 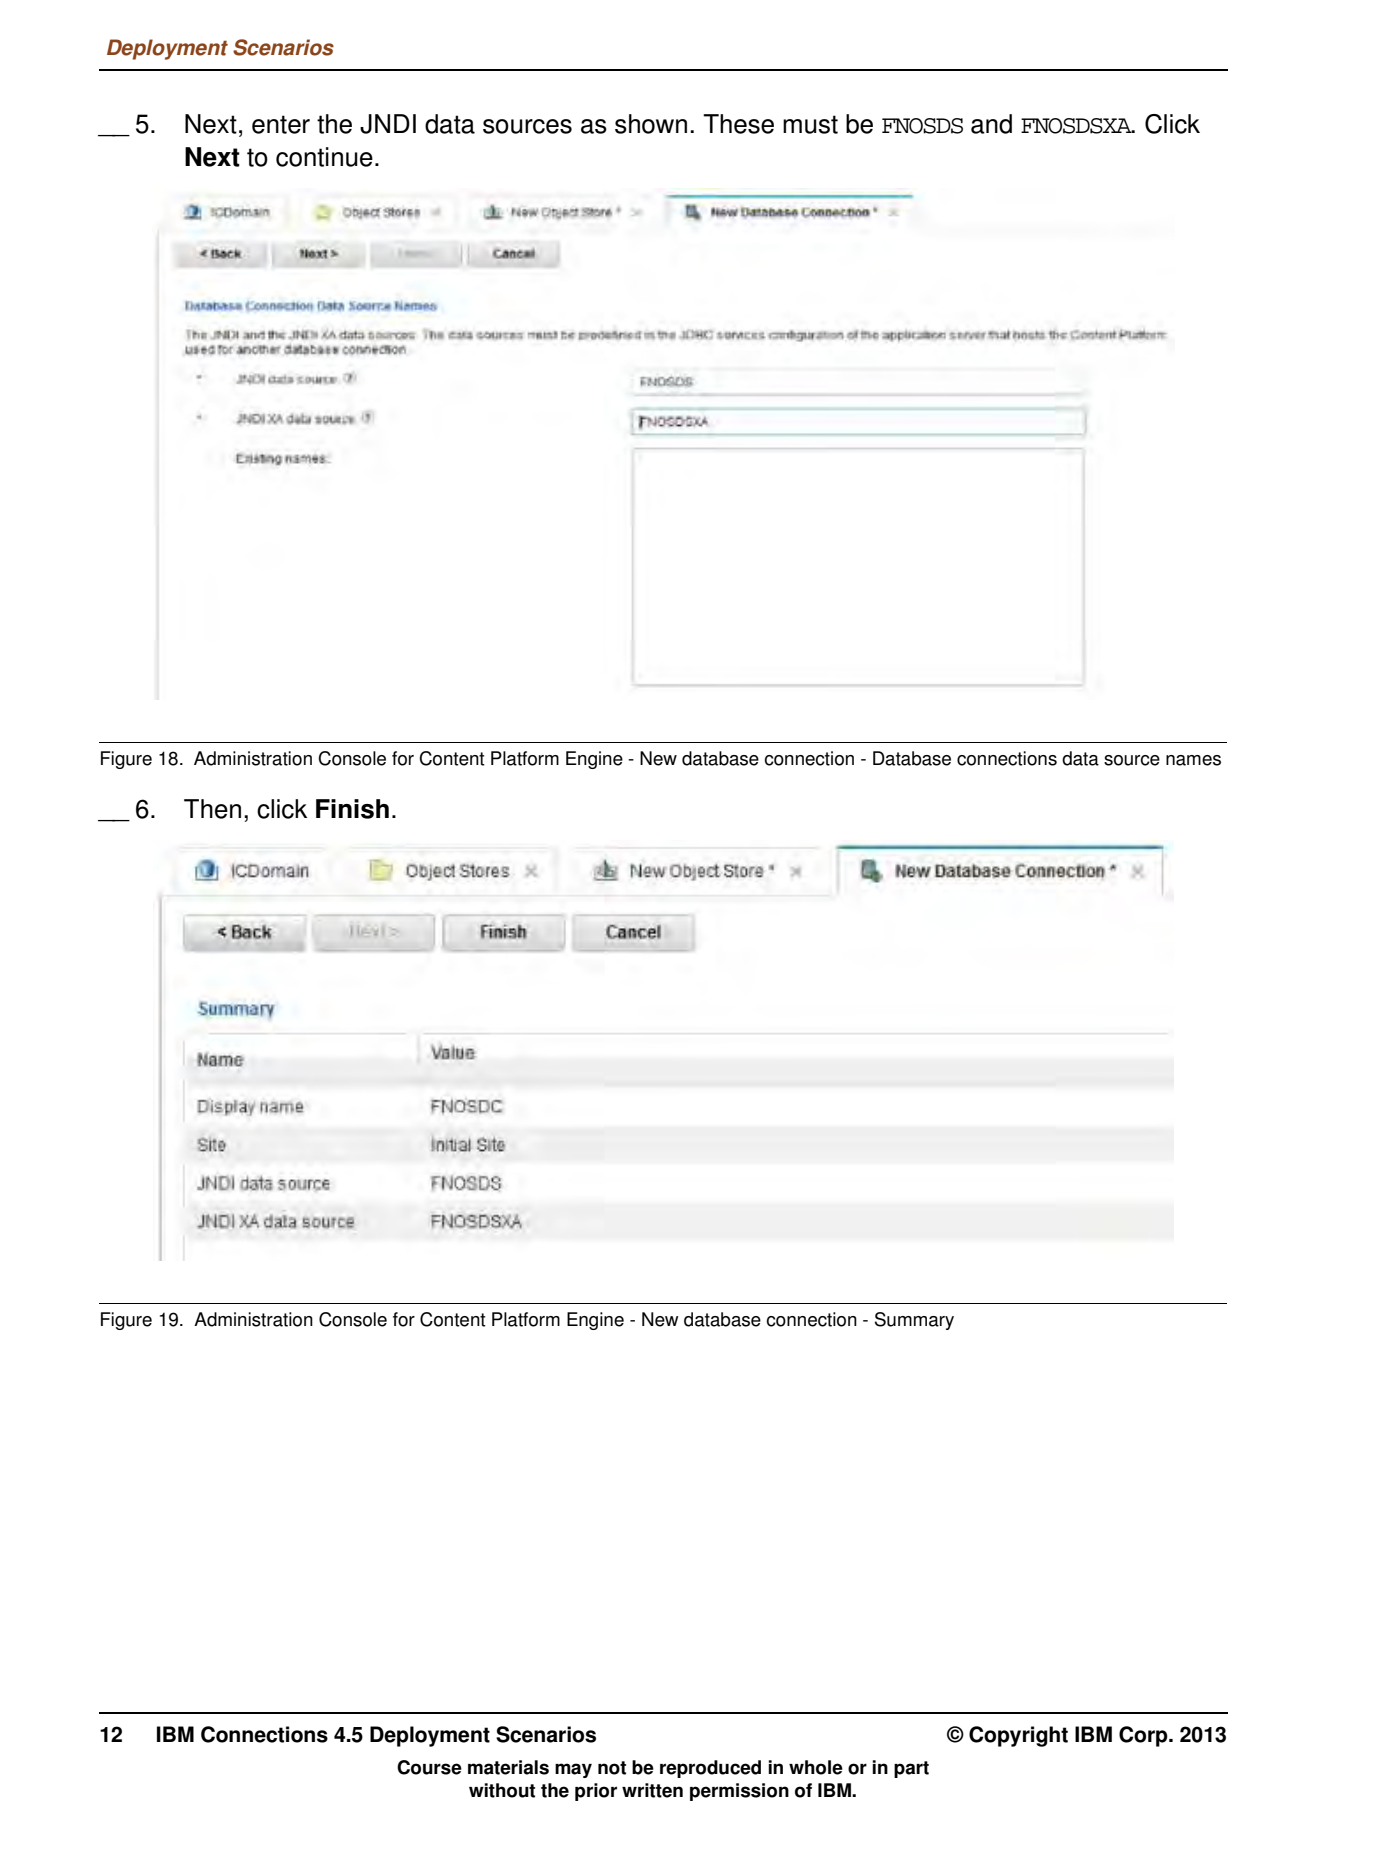 What do you see at coordinates (1144, 1736) in the screenshot?
I see `Corp` at bounding box center [1144, 1736].
